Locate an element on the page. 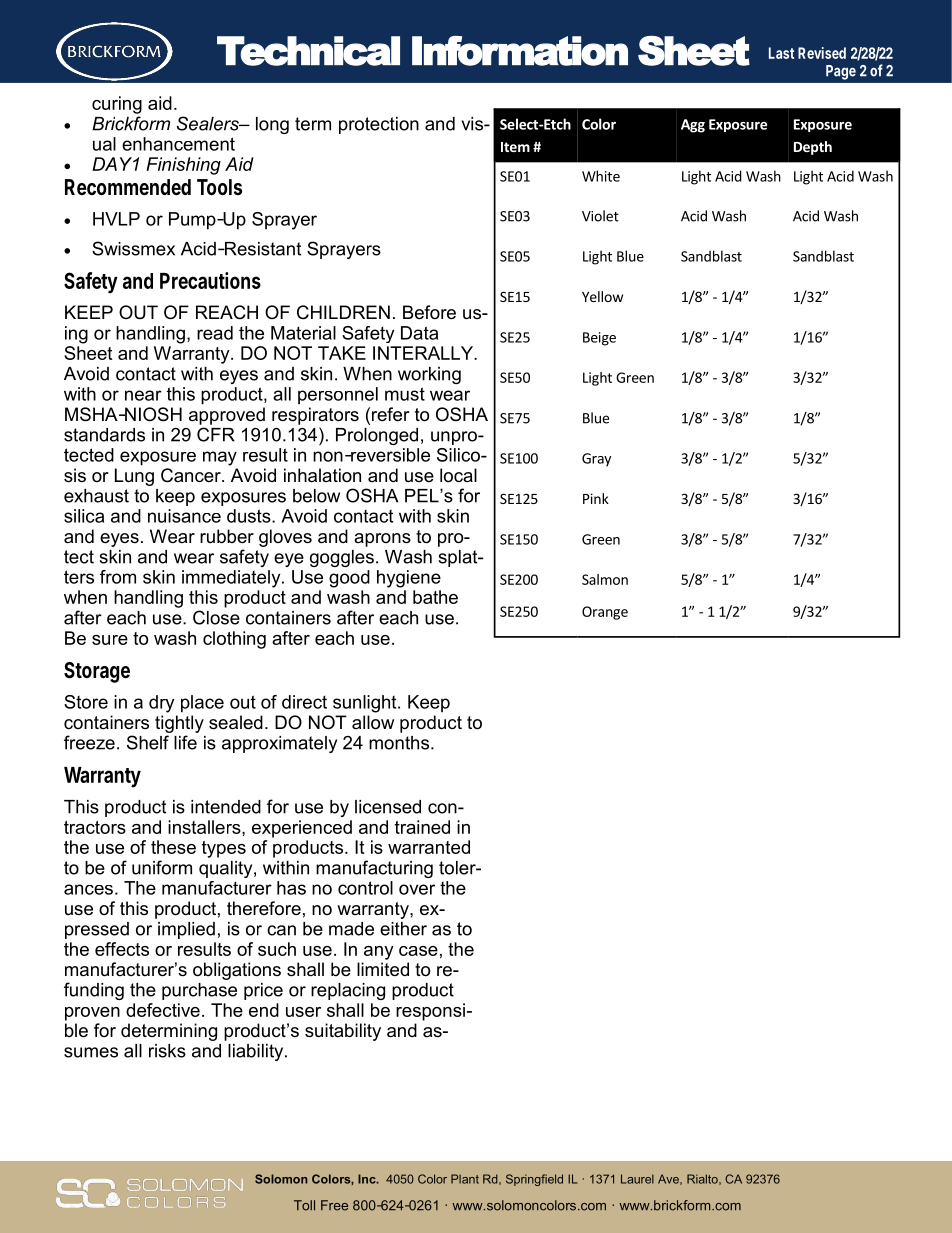 The height and width of the document is (1233, 952). Agg is located at coordinates (693, 126).
